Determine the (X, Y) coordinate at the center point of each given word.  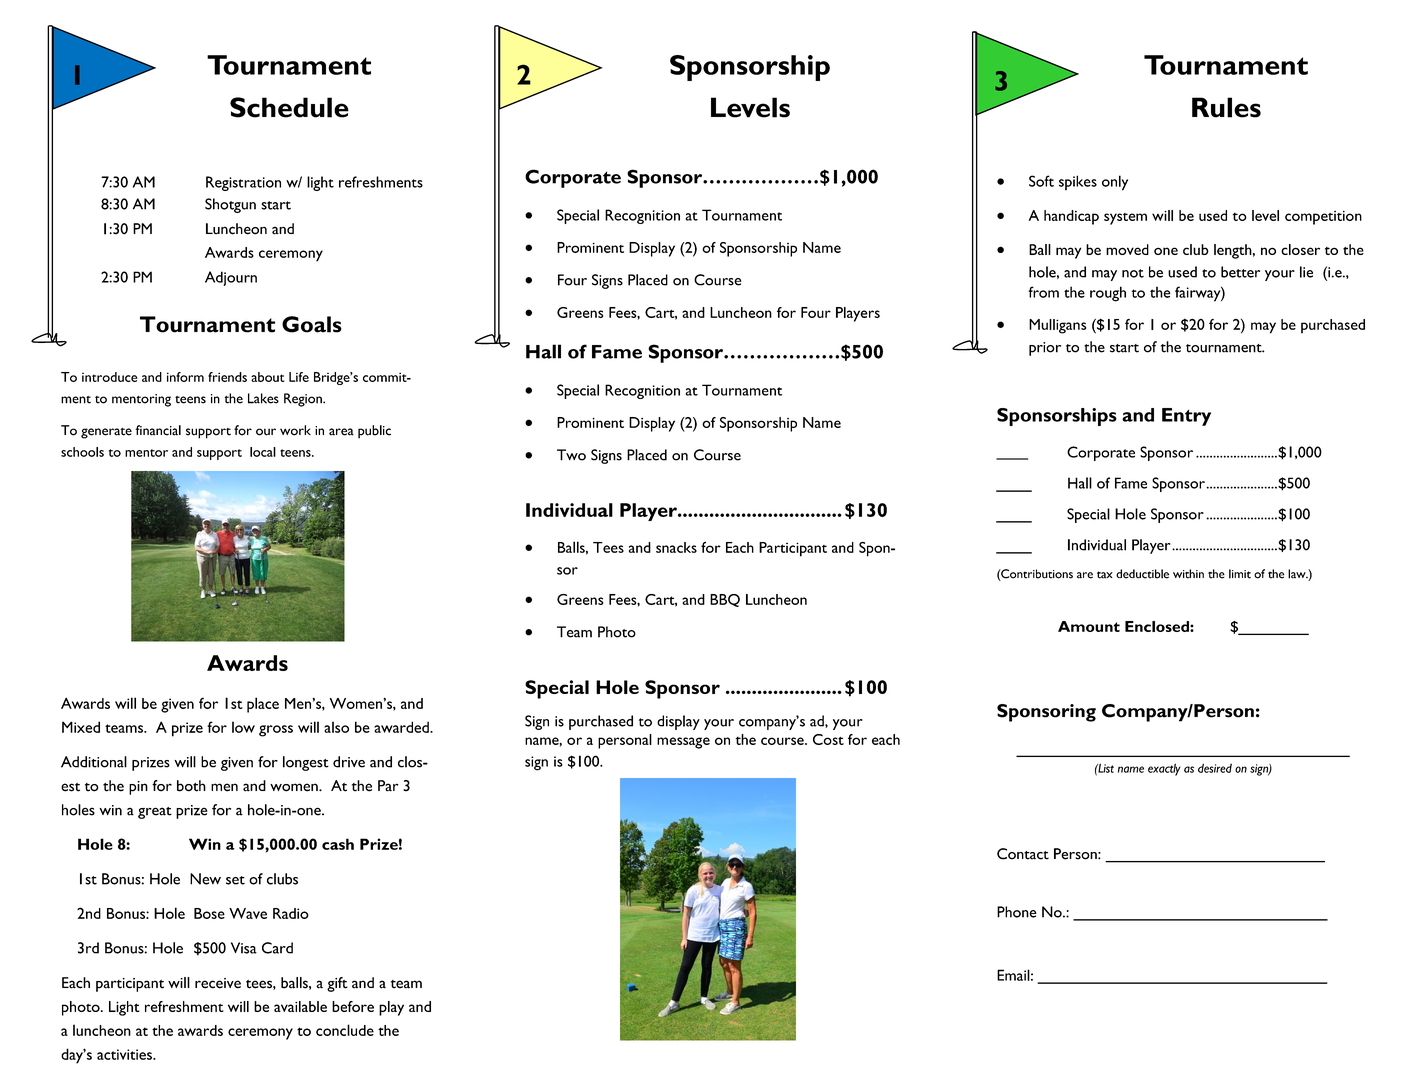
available (300, 1006)
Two (571, 455)
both (191, 786)
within (1188, 574)
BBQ (725, 600)
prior (1045, 349)
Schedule (289, 107)
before (353, 1006)
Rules (1226, 107)
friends (227, 377)
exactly (1164, 769)
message (683, 743)
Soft (1041, 181)
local (263, 452)
